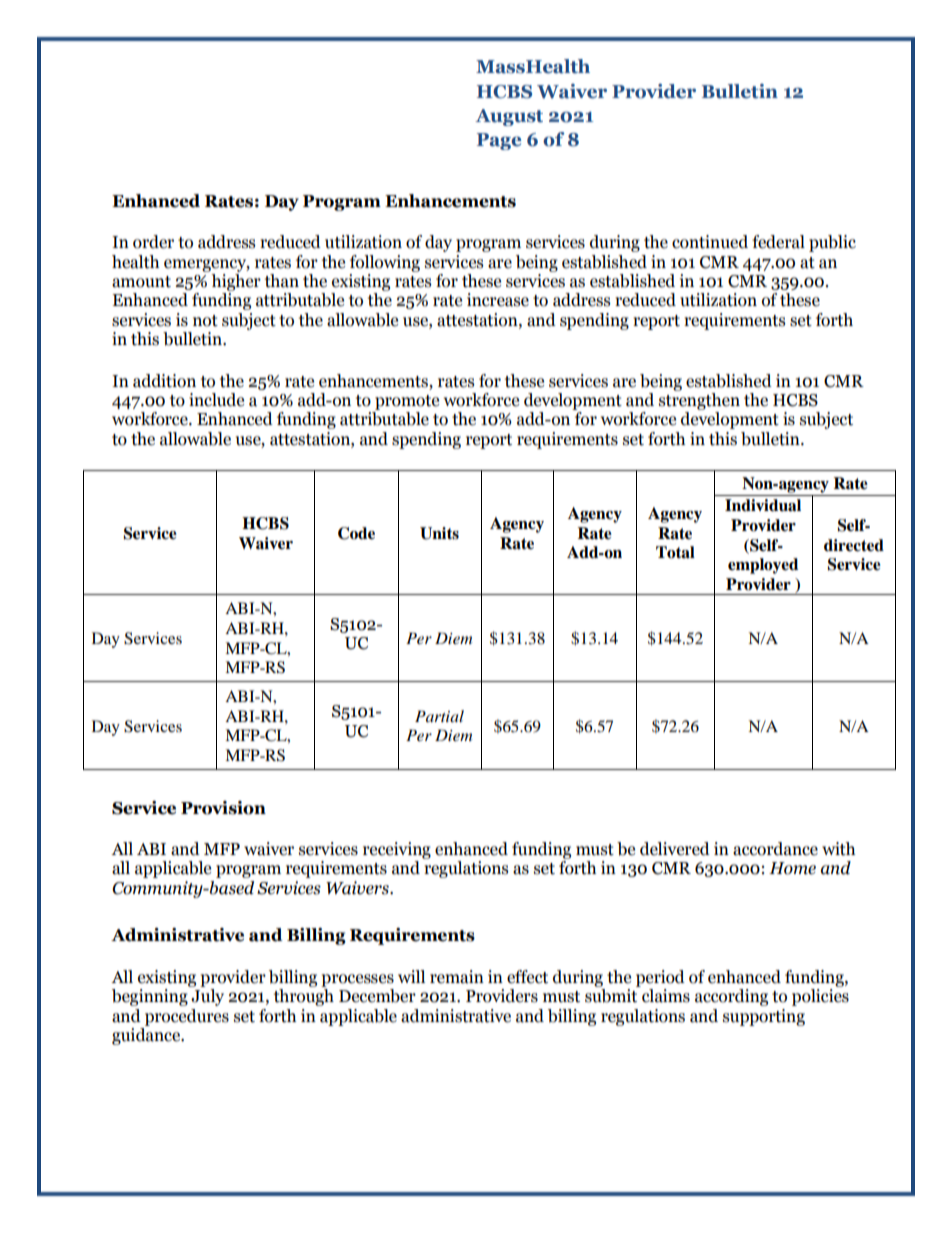 The height and width of the screenshot is (1233, 952). I want to click on federal, so click(778, 242).
